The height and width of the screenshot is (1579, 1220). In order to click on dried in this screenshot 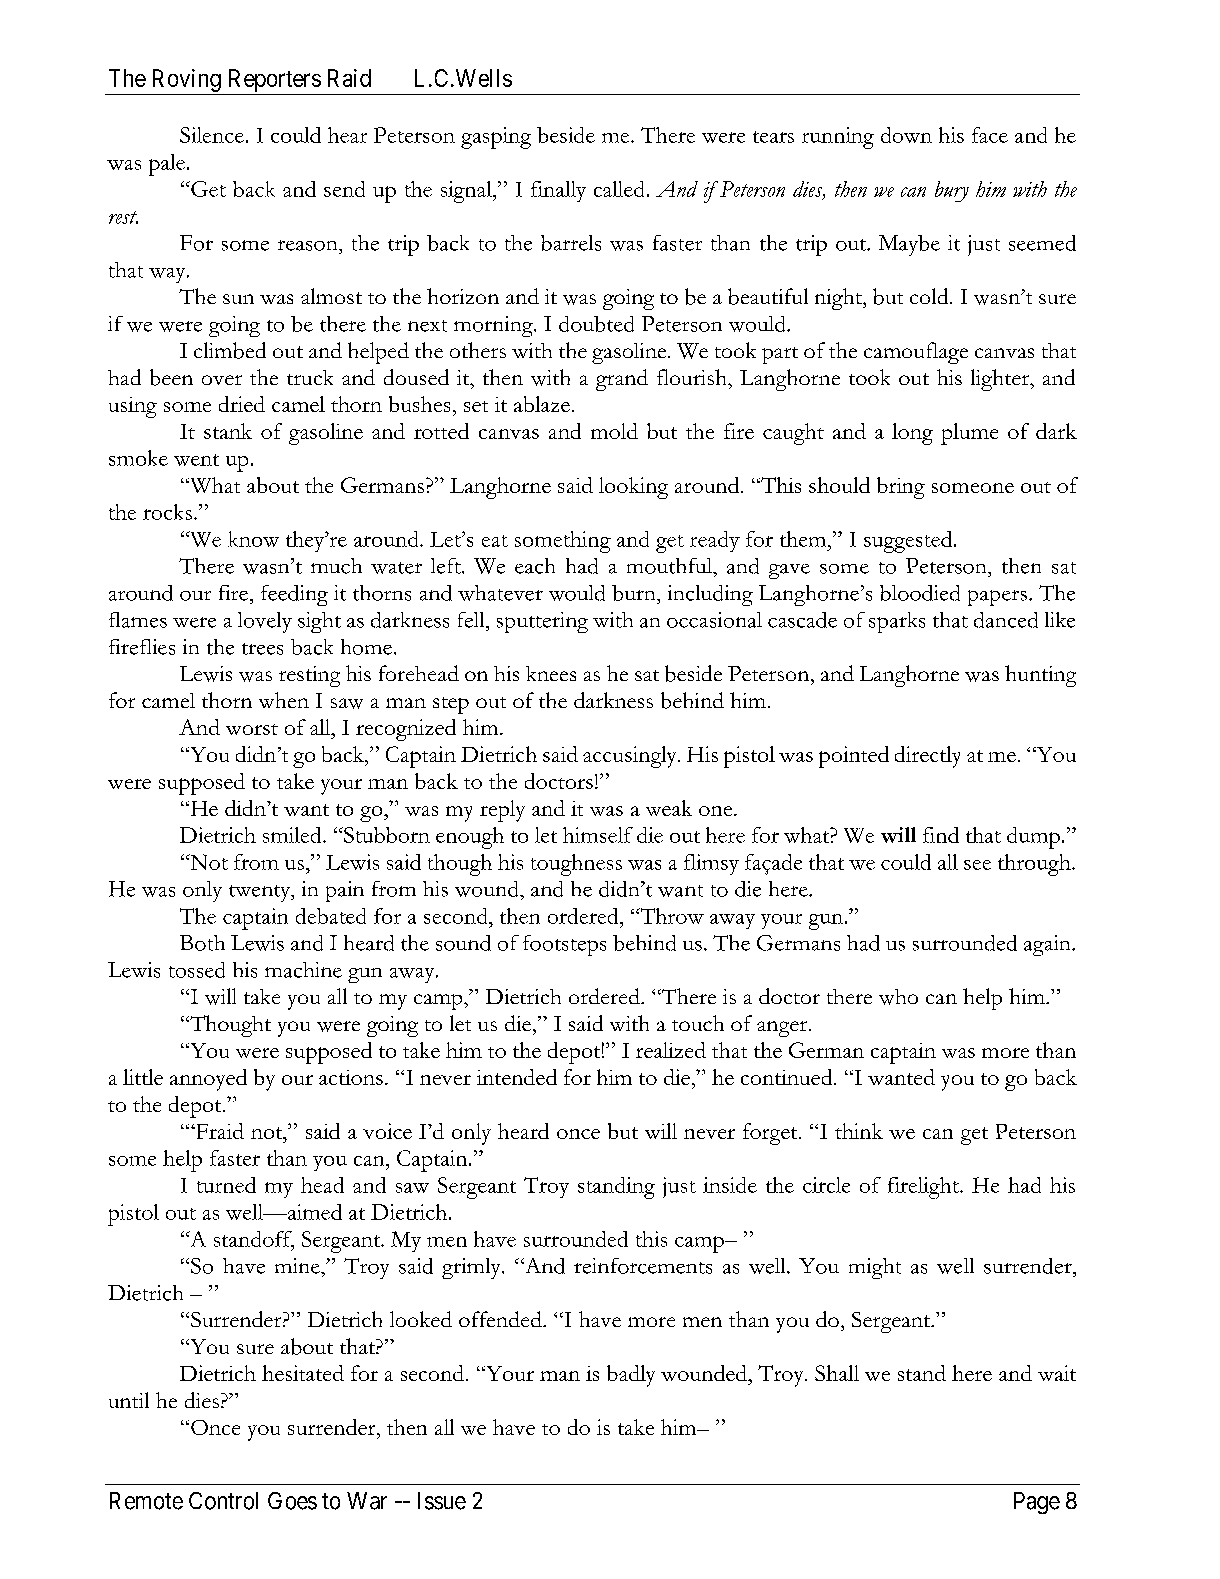, I will do `click(242, 404)`.
